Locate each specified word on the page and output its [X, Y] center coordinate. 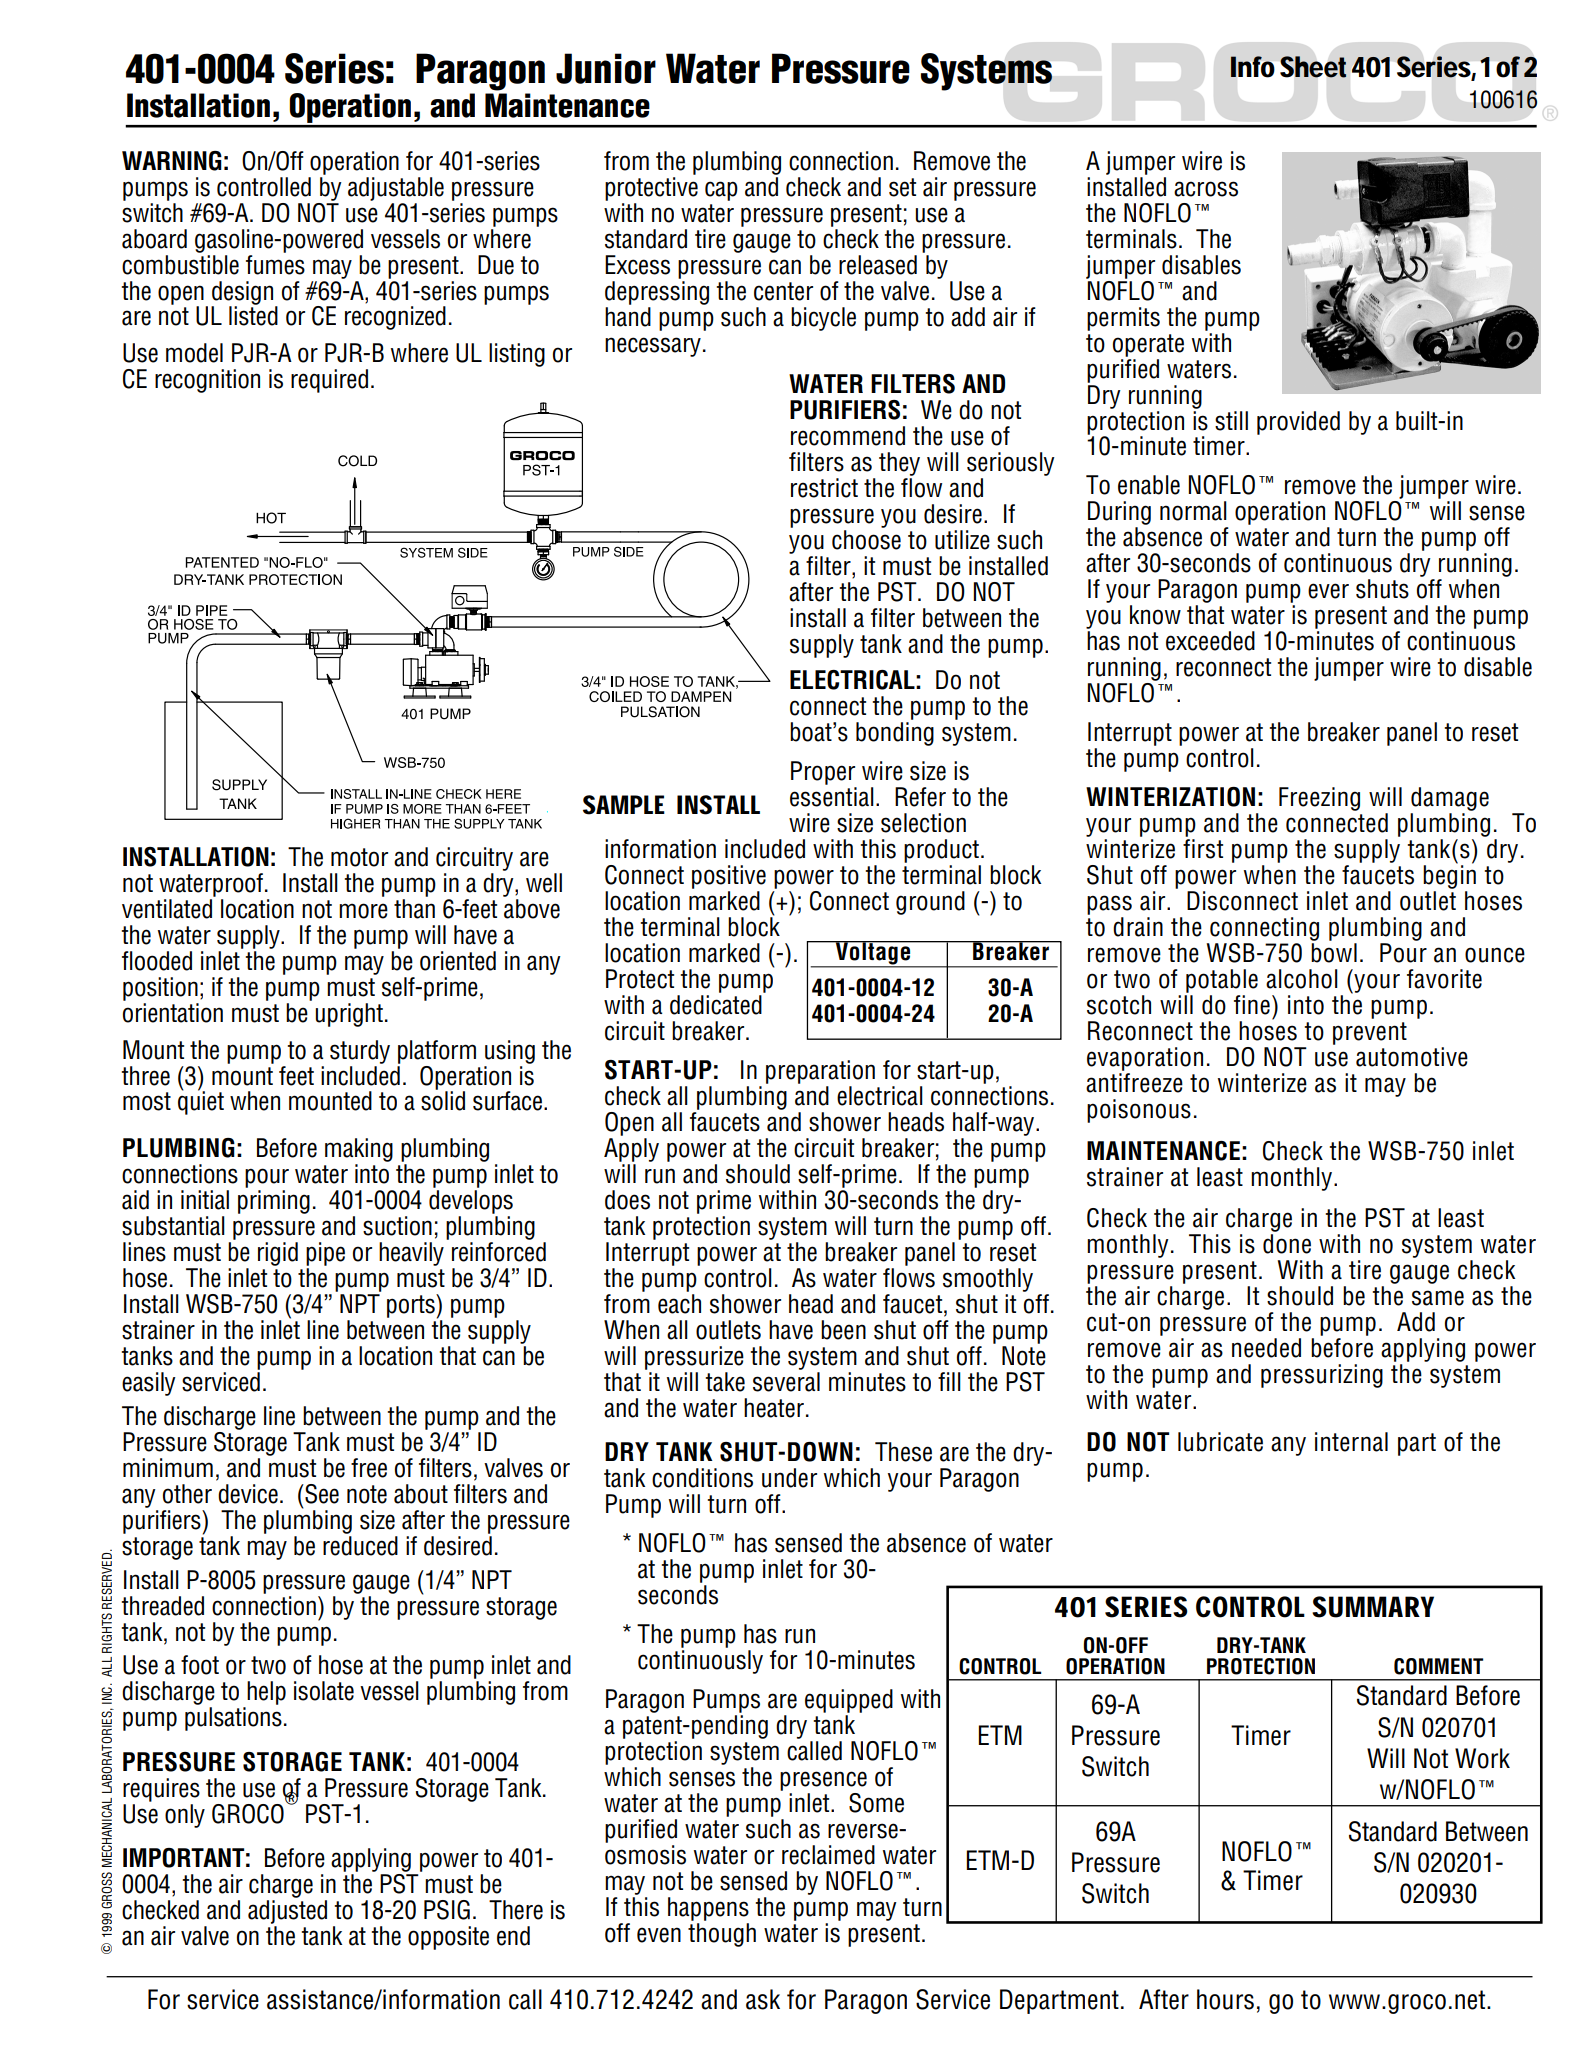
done [1287, 1244]
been [843, 1330]
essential [832, 797]
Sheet [1313, 67]
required [329, 381]
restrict [824, 488]
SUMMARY [1373, 1607]
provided [1298, 423]
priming [274, 1202]
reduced [360, 1546]
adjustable [396, 189]
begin [1449, 876]
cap [721, 191]
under [789, 1478]
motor [359, 857]
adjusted [287, 1912]
